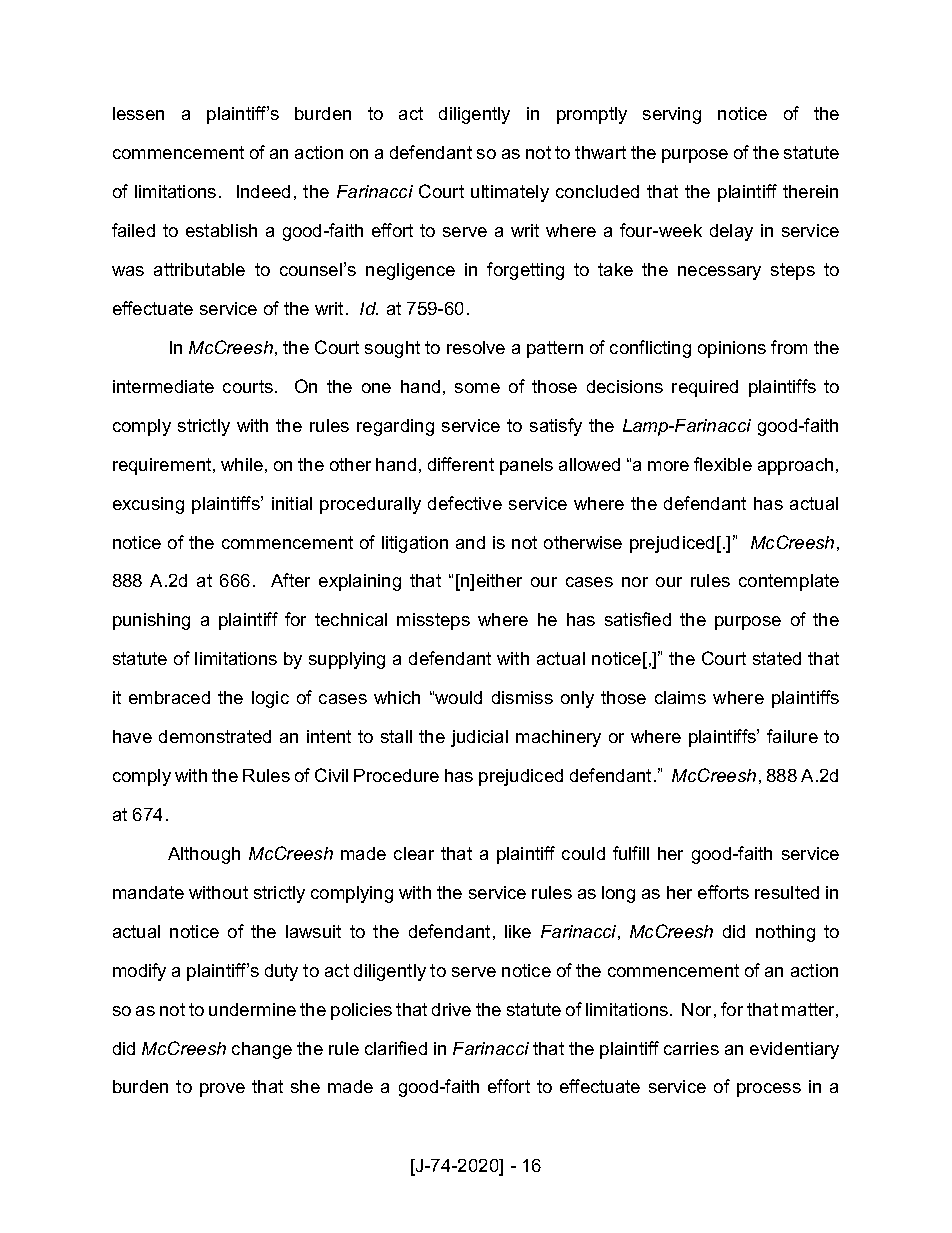  Describe the element at coordinates (215, 736) in the page. I see `demonstrated` at that location.
